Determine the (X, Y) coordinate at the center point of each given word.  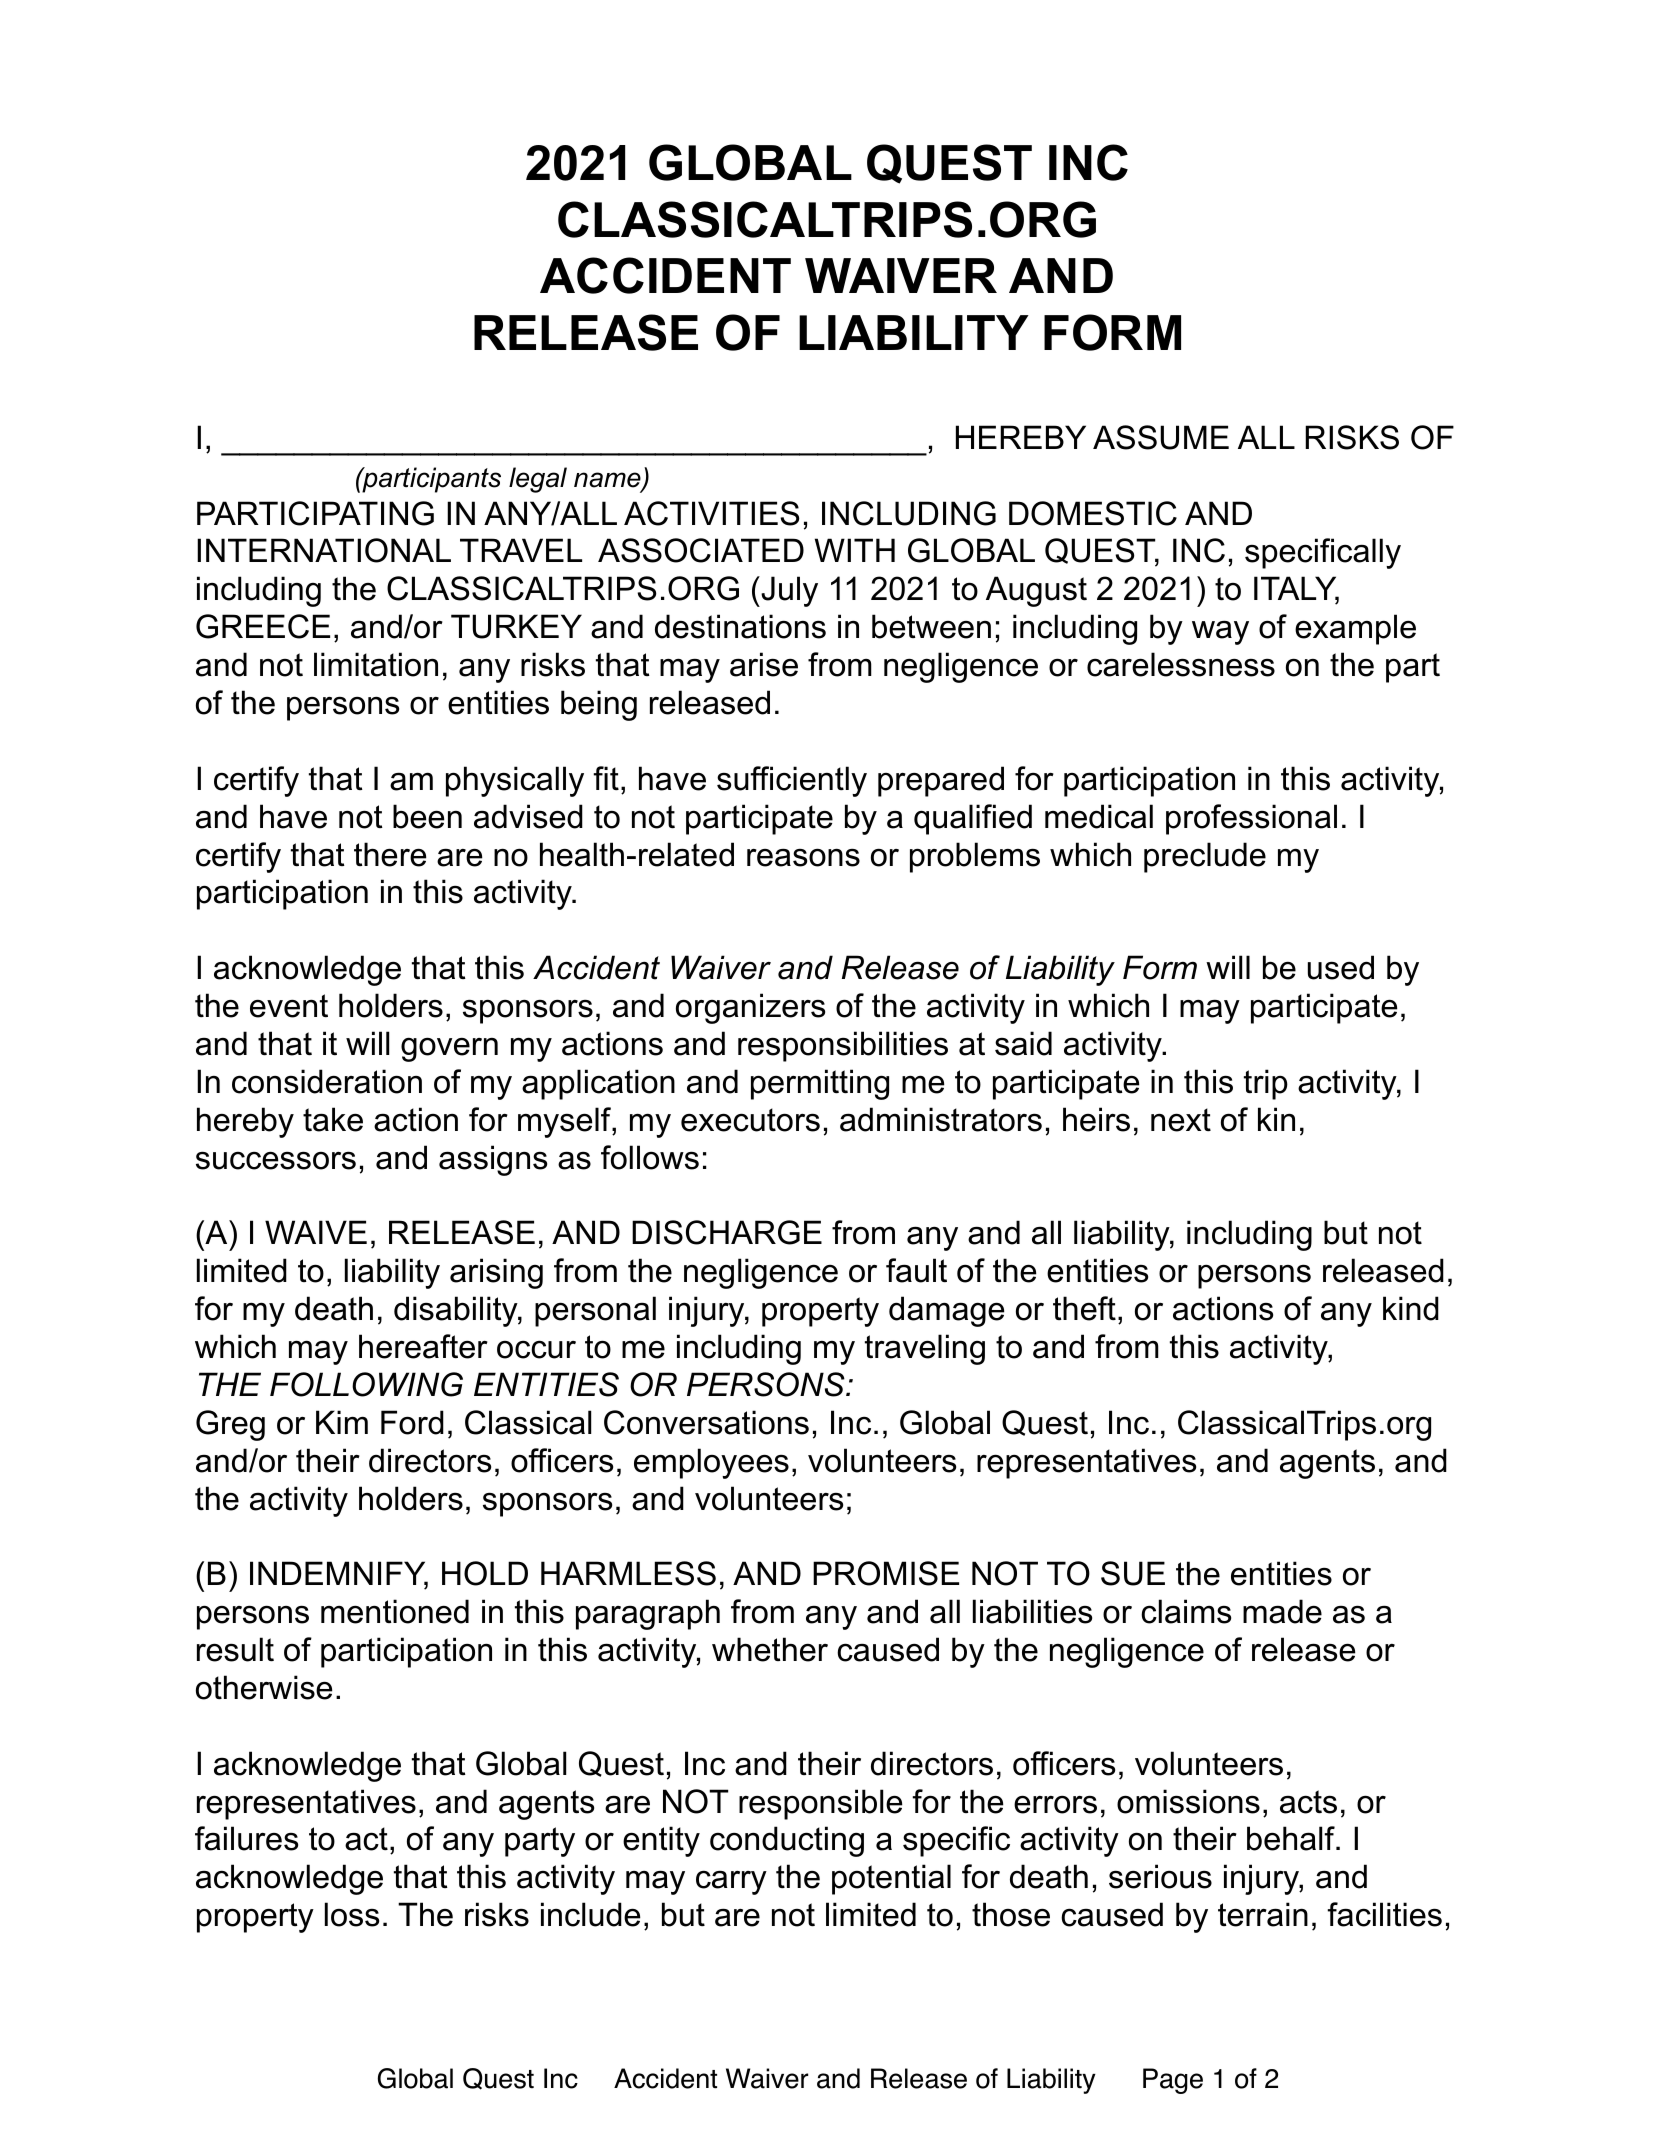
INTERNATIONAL (324, 550)
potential (891, 1879)
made (1282, 1611)
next (1181, 1120)
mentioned (395, 1611)
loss (352, 1914)
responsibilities (843, 1046)
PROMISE (886, 1573)
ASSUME (1161, 437)
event (289, 1006)
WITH (855, 550)
